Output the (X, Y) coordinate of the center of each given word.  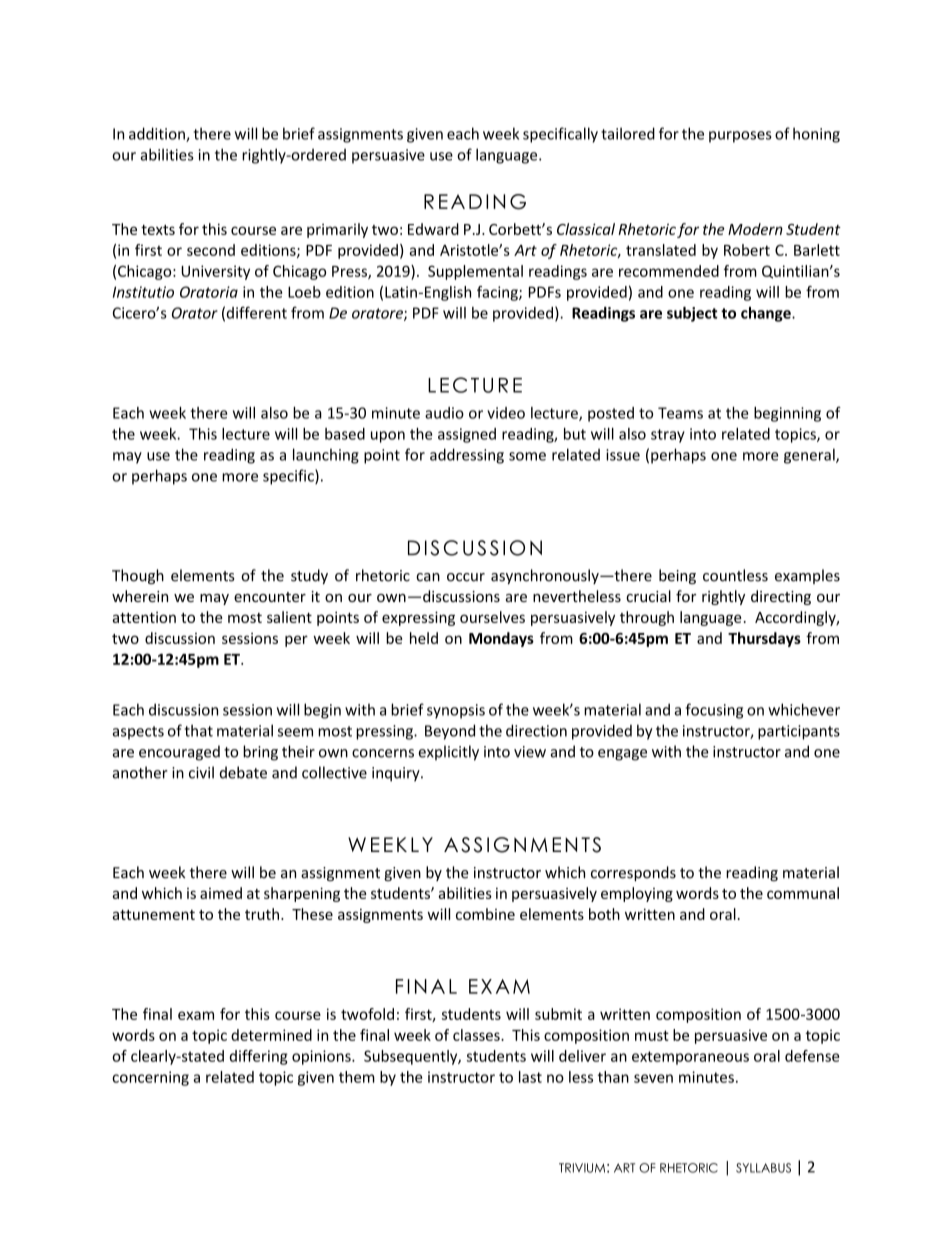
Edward (433, 229)
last (530, 1077)
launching (326, 456)
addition (158, 134)
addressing (467, 456)
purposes (740, 137)
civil (201, 772)
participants (799, 732)
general (810, 456)
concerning (150, 1078)
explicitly (448, 753)
